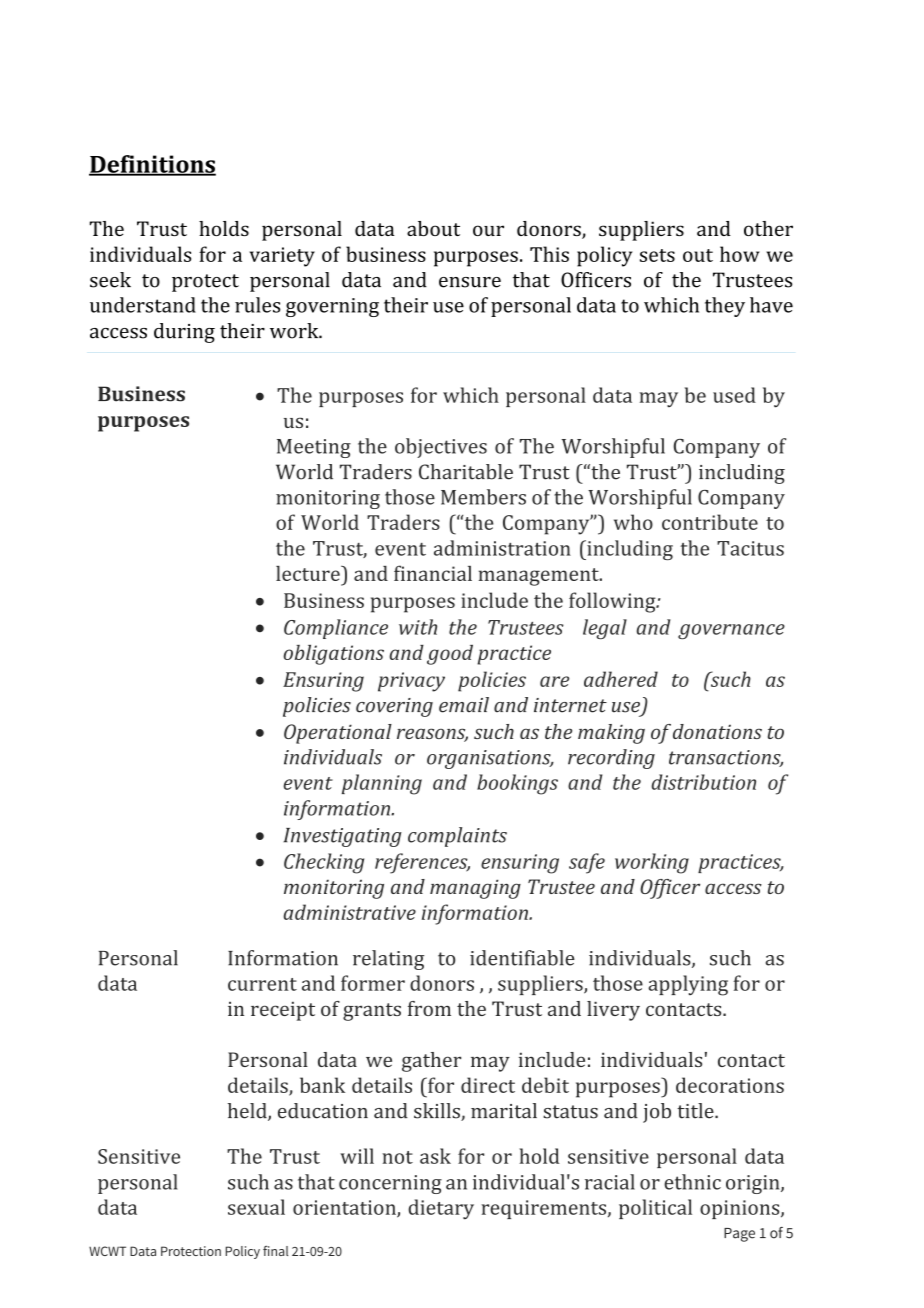 This screenshot has width=924, height=1308. Describe the element at coordinates (433, 228) in the screenshot. I see `about` at that location.
